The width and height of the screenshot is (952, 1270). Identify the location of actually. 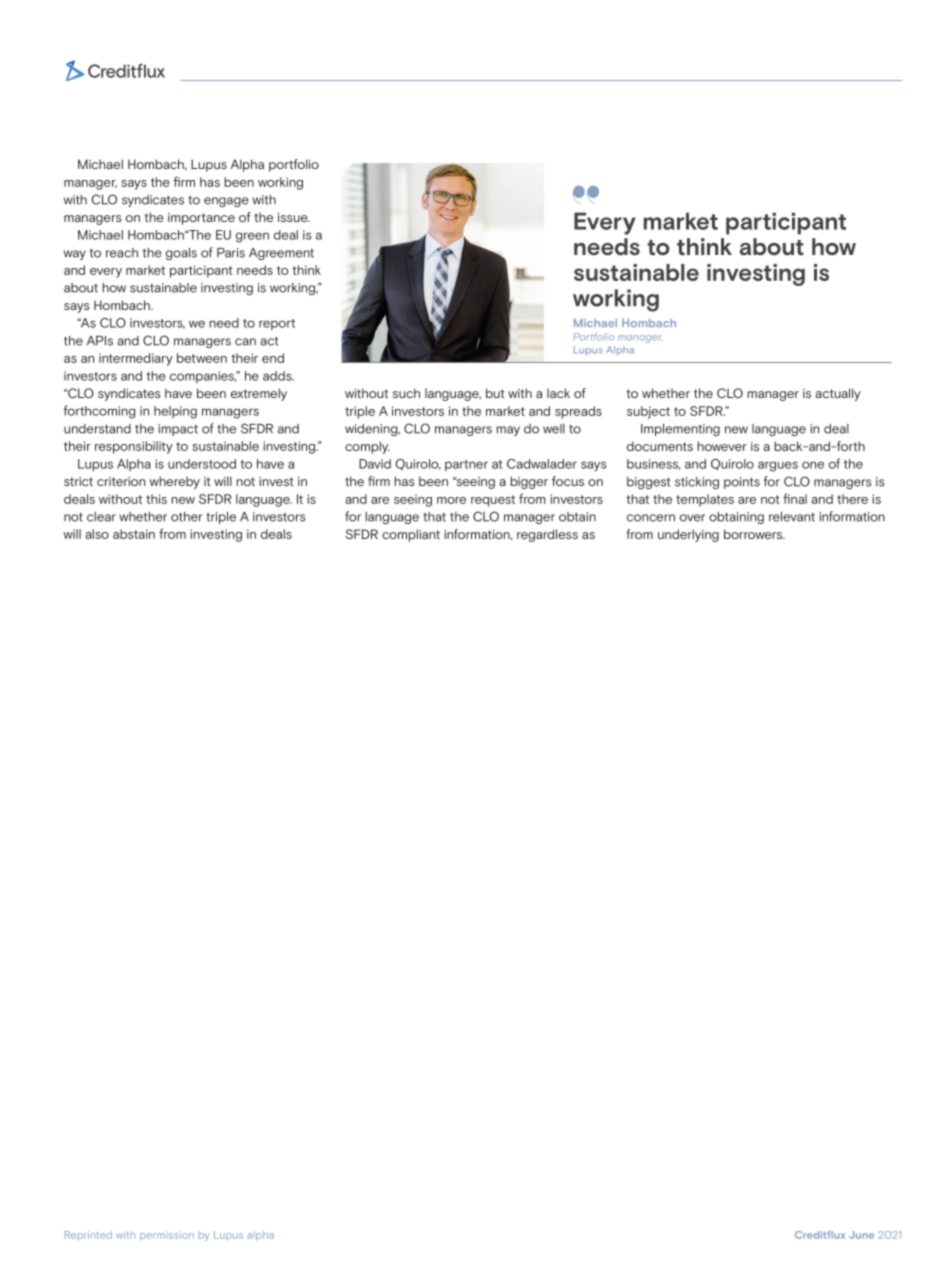
(838, 394).
